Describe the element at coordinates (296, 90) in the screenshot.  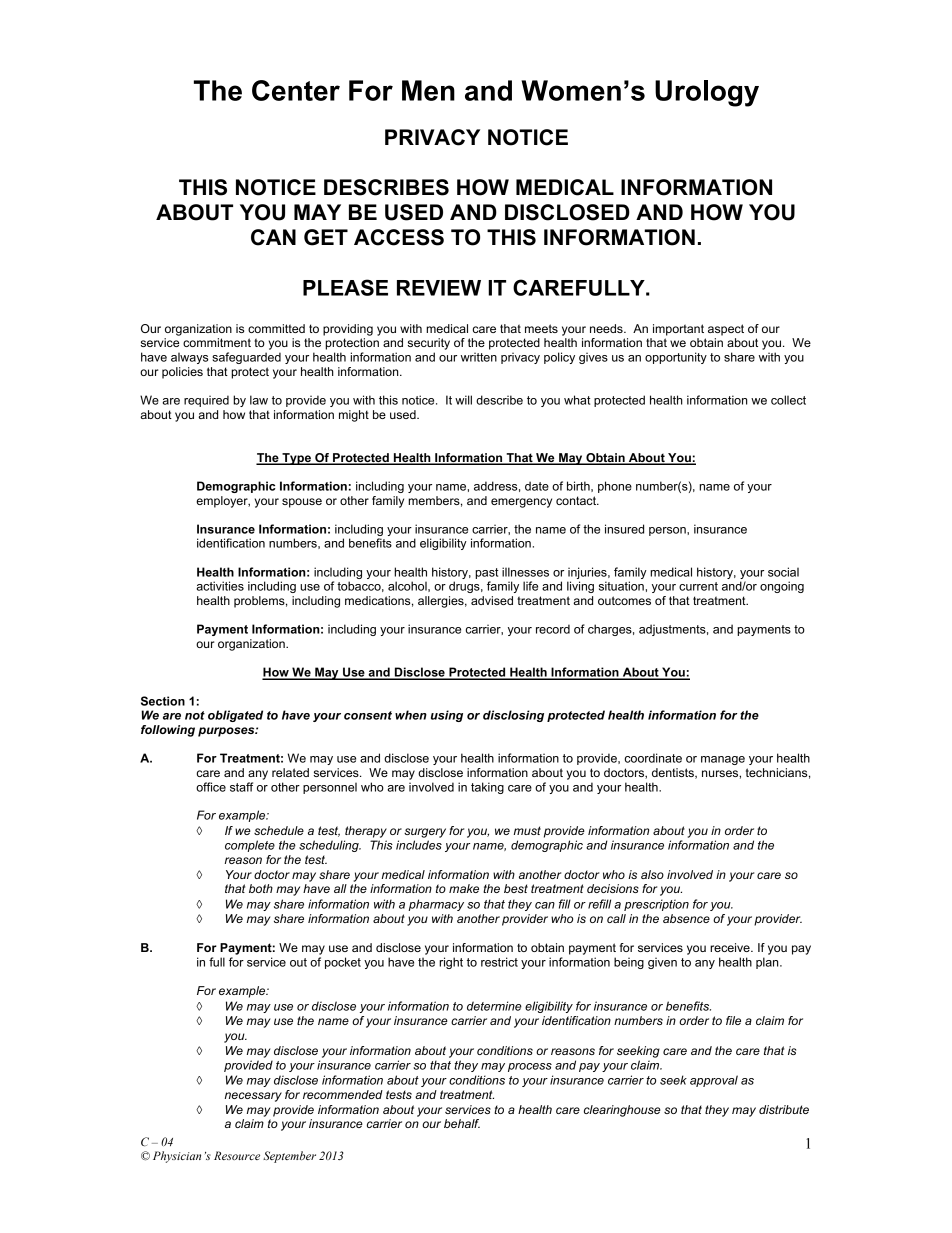
I see `Center` at that location.
